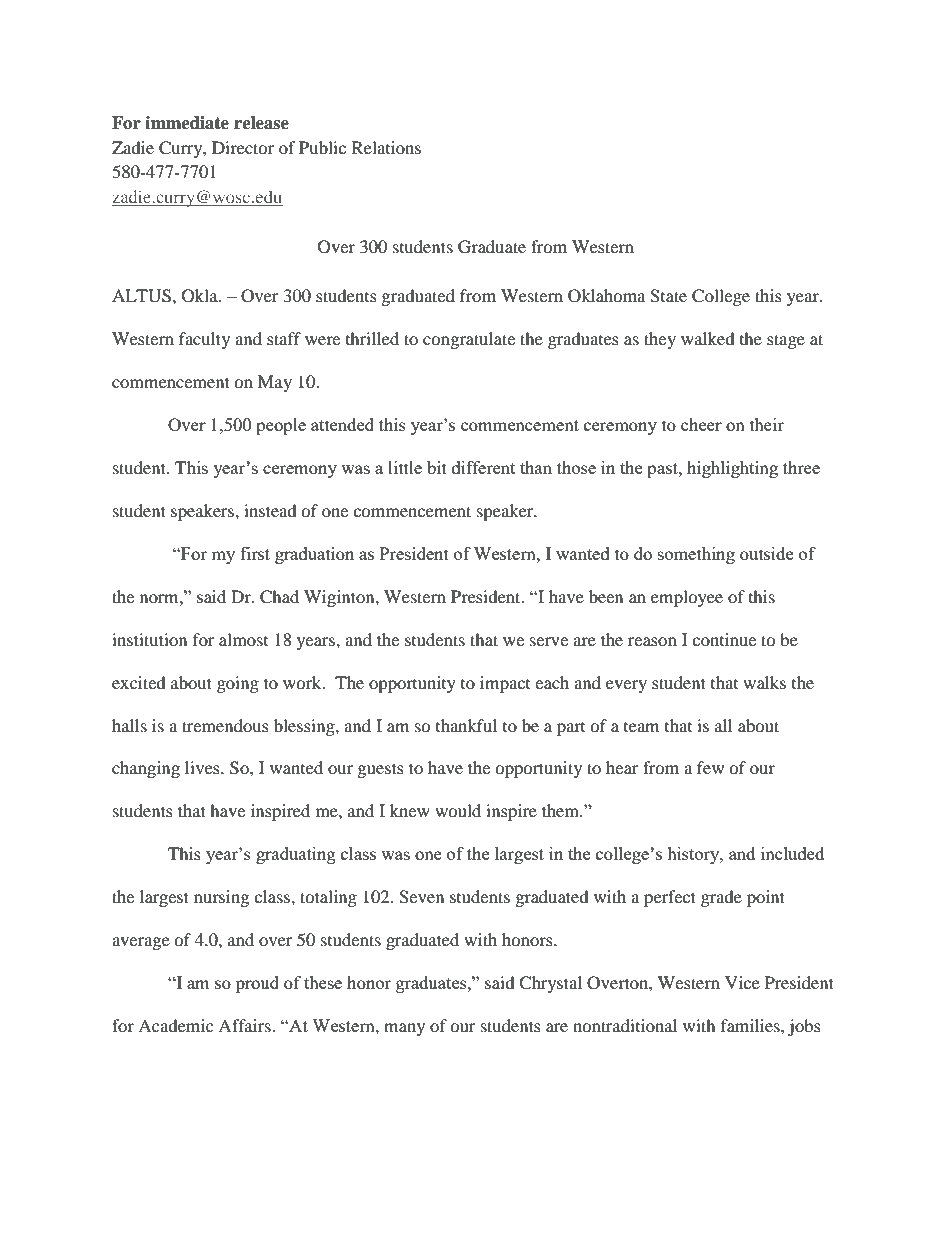 This document has width=952, height=1233. I want to click on Academic, so click(175, 1025).
